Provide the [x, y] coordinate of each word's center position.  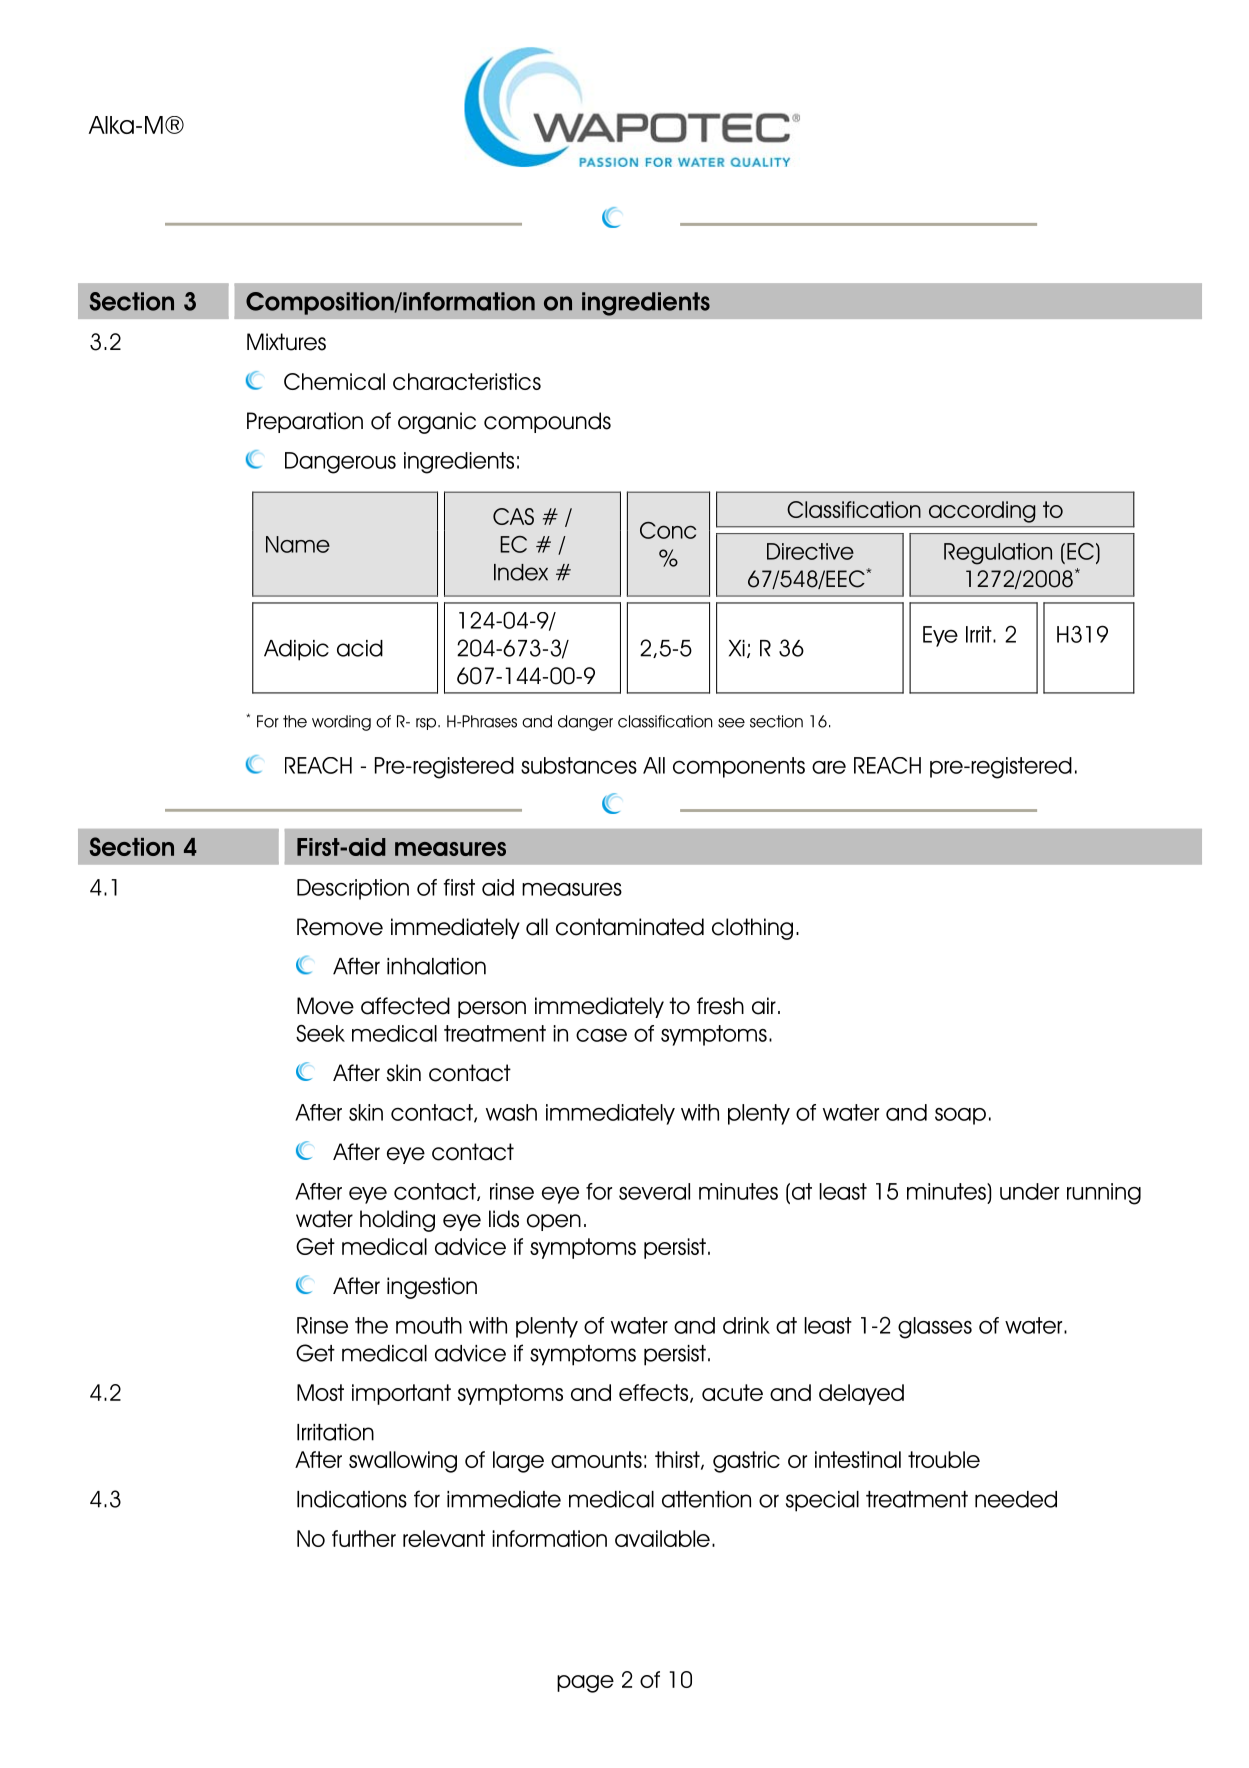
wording [341, 723]
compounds [547, 422]
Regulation [998, 554]
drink [746, 1325]
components [739, 767]
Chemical [334, 381]
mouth [429, 1325]
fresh [720, 1006]
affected [405, 1006]
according [982, 512]
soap [960, 1116]
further [364, 1538]
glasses [935, 1328]
